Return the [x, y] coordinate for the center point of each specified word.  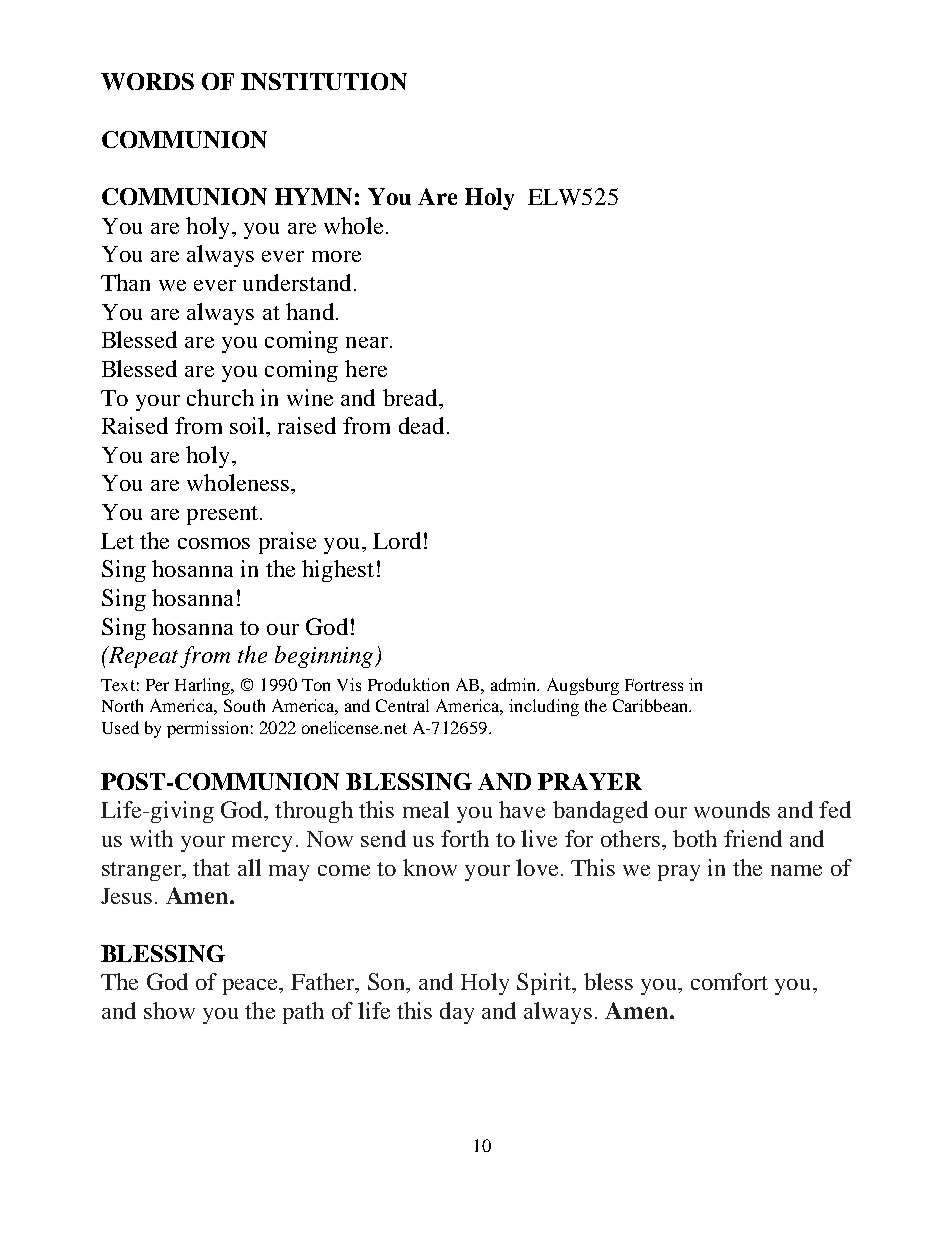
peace [251, 987]
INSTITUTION [324, 81]
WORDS [147, 81]
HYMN [313, 196]
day [457, 1013]
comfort [729, 981]
